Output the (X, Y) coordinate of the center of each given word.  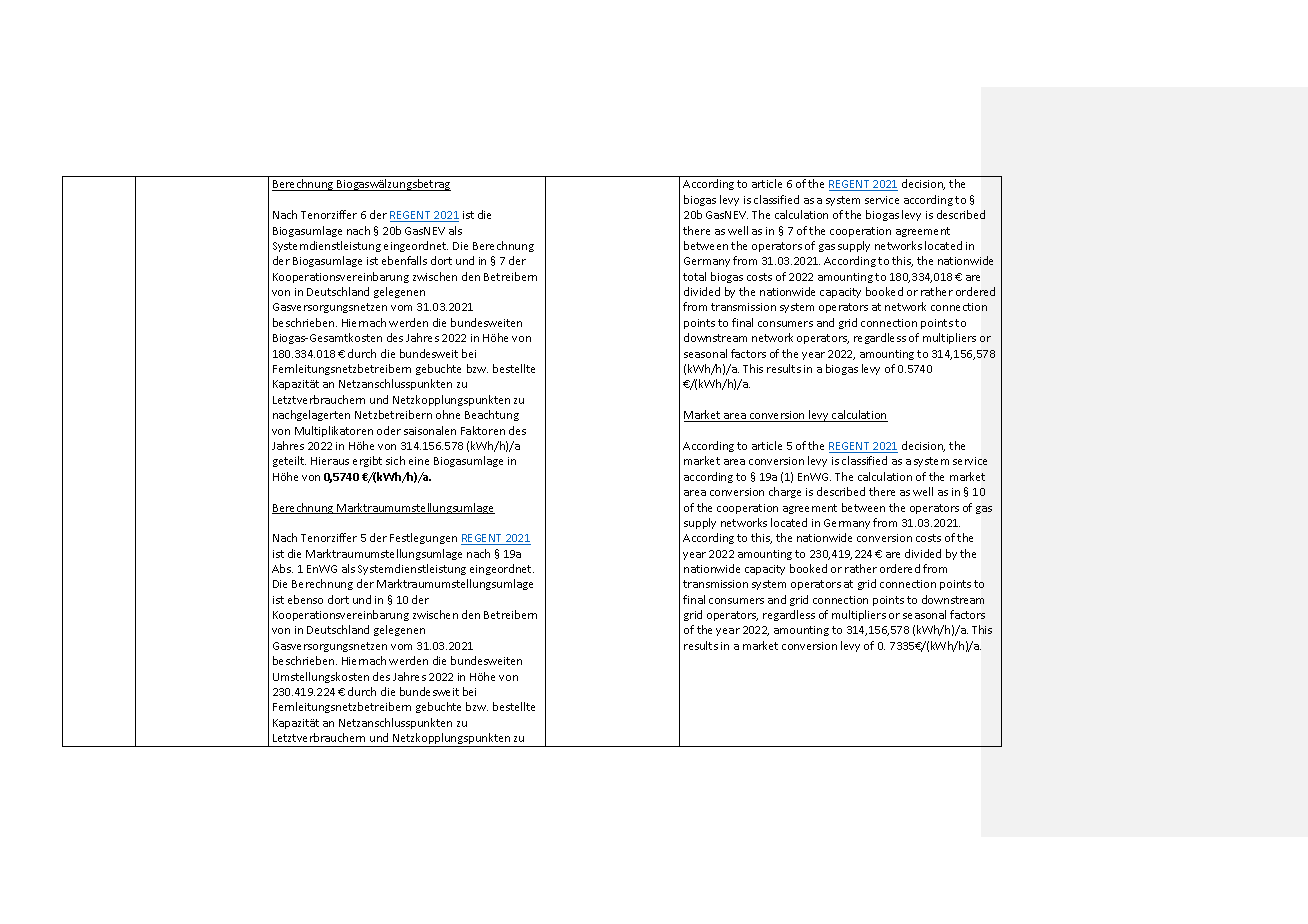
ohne (448, 414)
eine (419, 461)
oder (389, 430)
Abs (282, 568)
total (694, 276)
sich (395, 460)
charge (785, 492)
